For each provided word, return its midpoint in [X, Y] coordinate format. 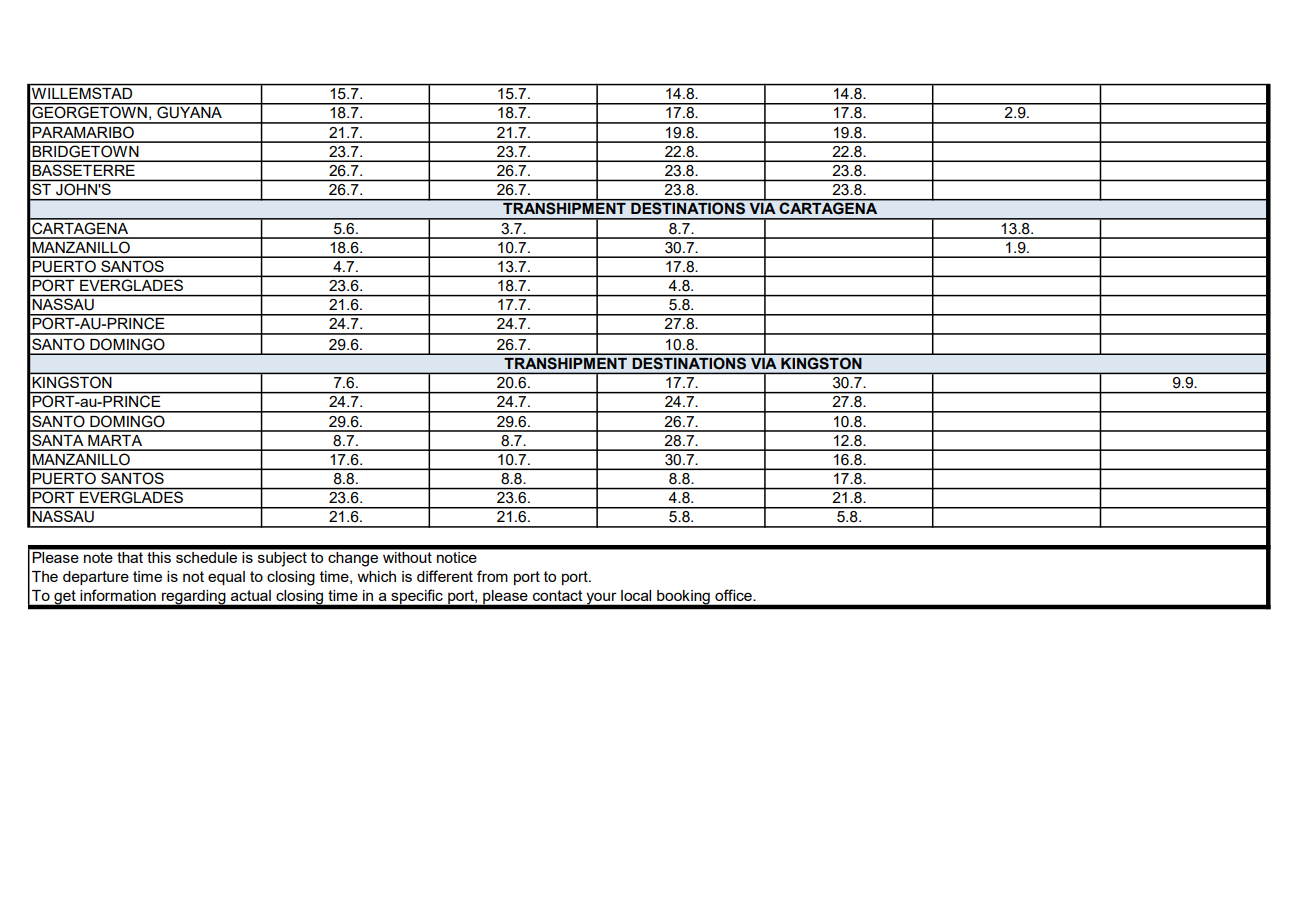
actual [251, 595]
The [45, 576]
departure [96, 578]
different [445, 576]
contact [557, 595]
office [734, 595]
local [636, 595]
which [376, 576]
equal [226, 578]
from [492, 576]
